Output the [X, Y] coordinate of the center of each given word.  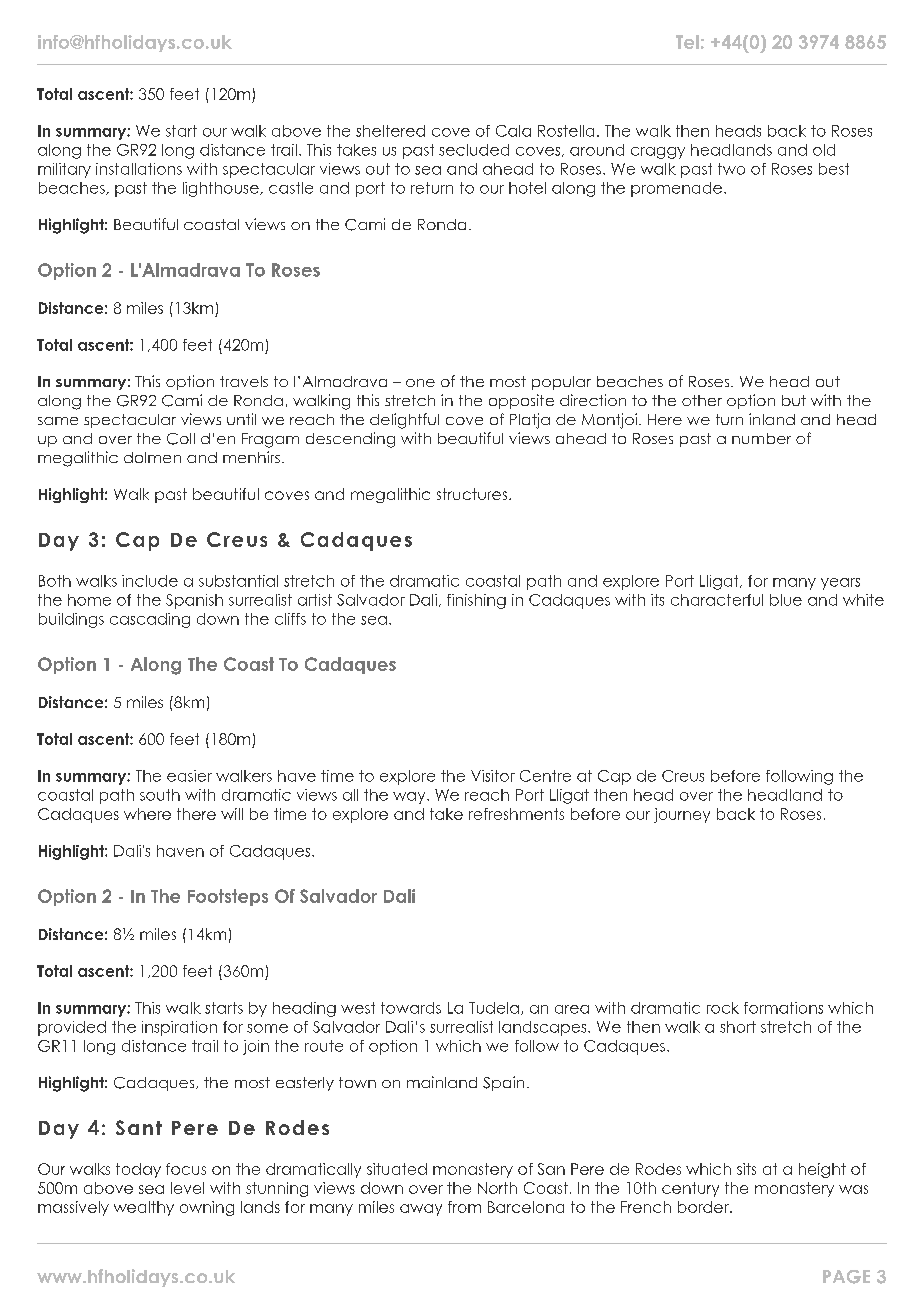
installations [139, 169]
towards [411, 1008]
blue [786, 600]
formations [783, 1008]
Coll [181, 439]
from [464, 1207]
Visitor [493, 776]
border [704, 1207]
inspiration [179, 1028]
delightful [404, 421]
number [761, 438]
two [731, 169]
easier [189, 776]
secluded [474, 150]
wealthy [144, 1208]
